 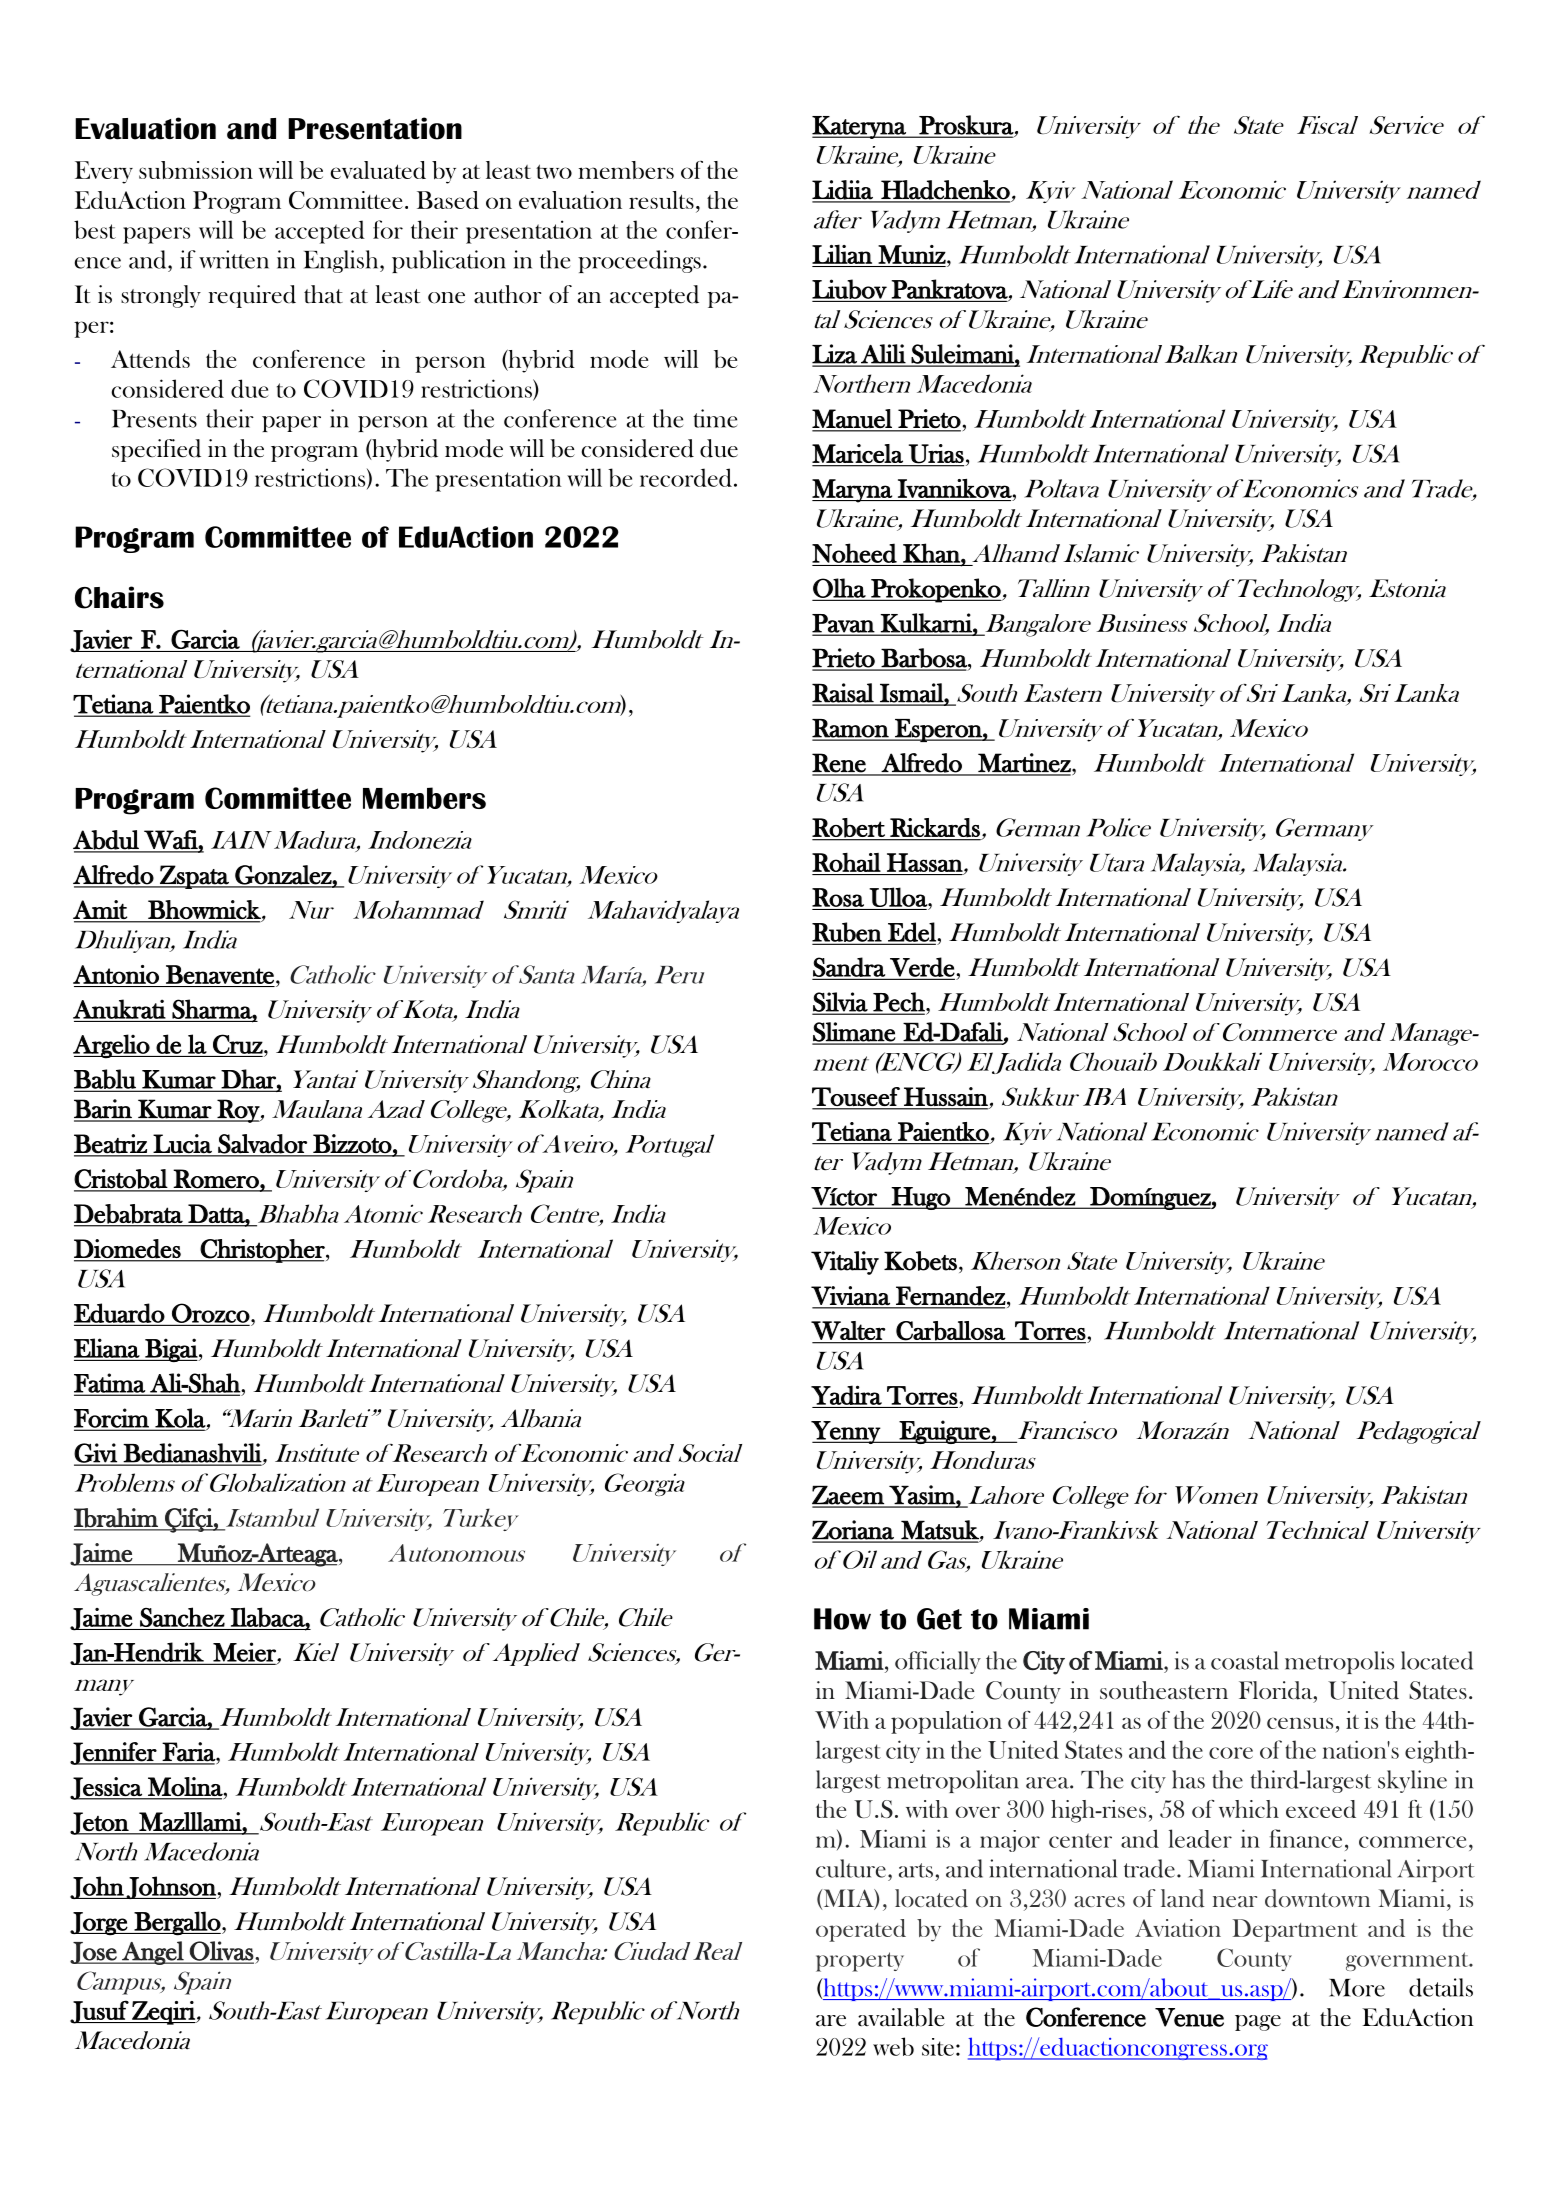 I want to click on Abdul, so click(x=107, y=841).
